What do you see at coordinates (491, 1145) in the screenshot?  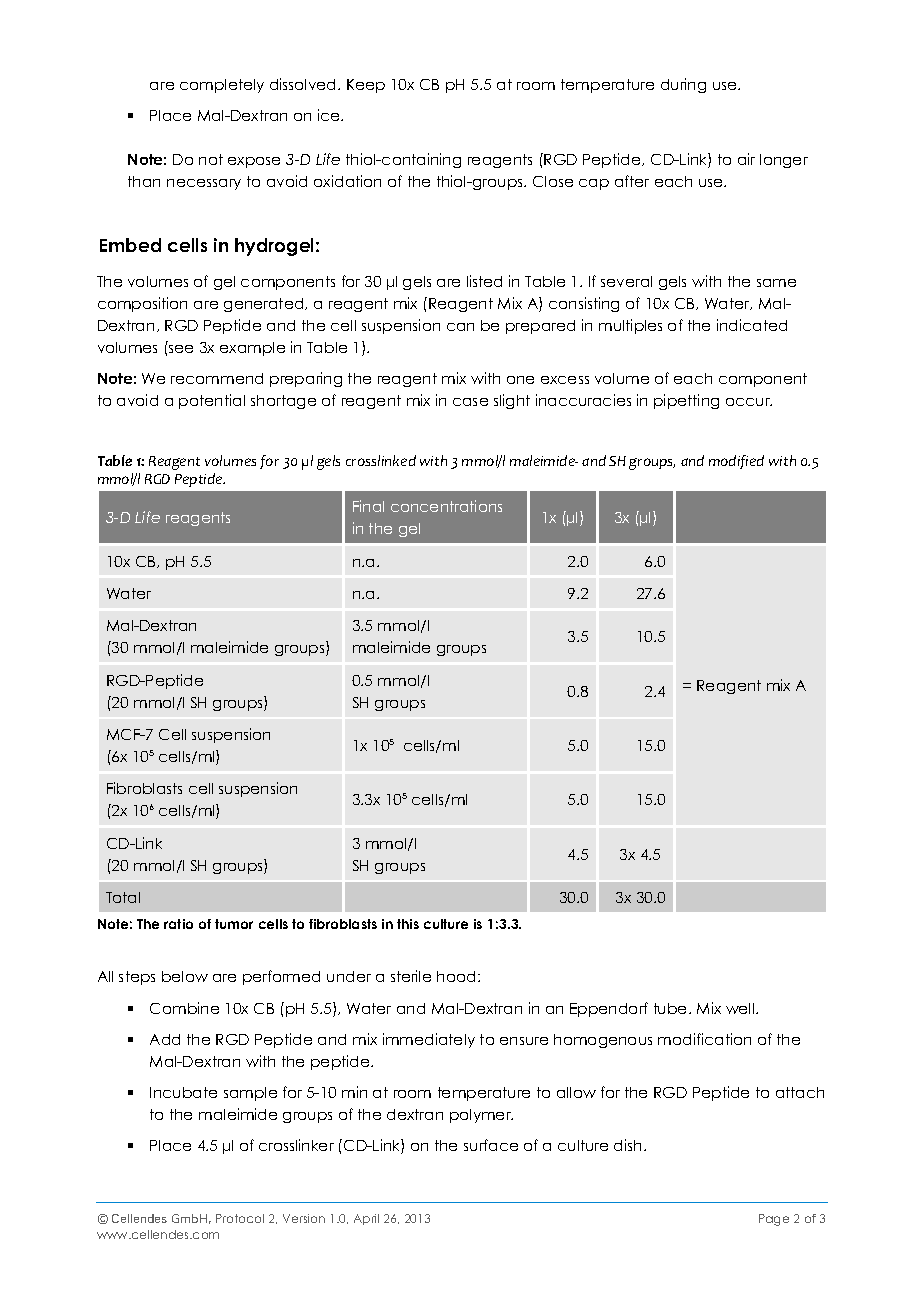 I see `surface` at bounding box center [491, 1145].
